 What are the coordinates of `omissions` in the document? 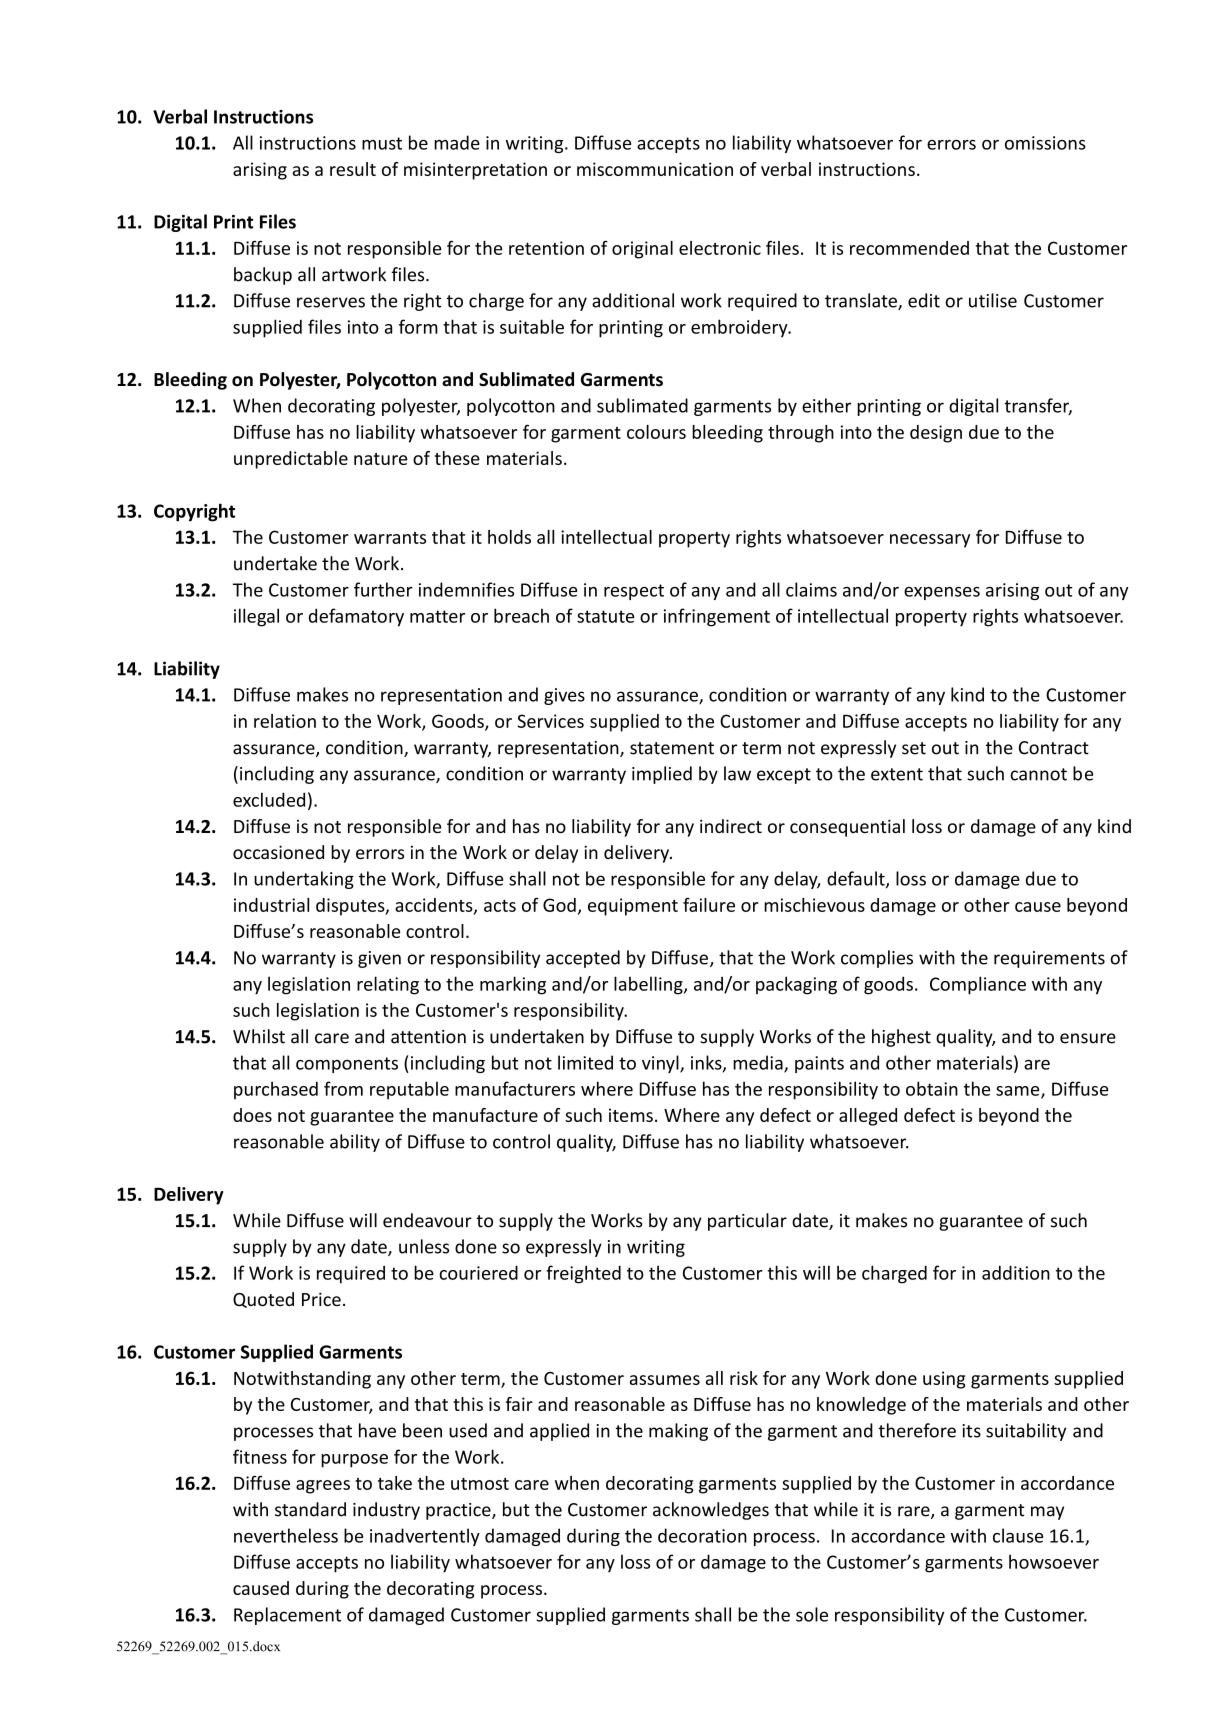 It's located at (1045, 143).
